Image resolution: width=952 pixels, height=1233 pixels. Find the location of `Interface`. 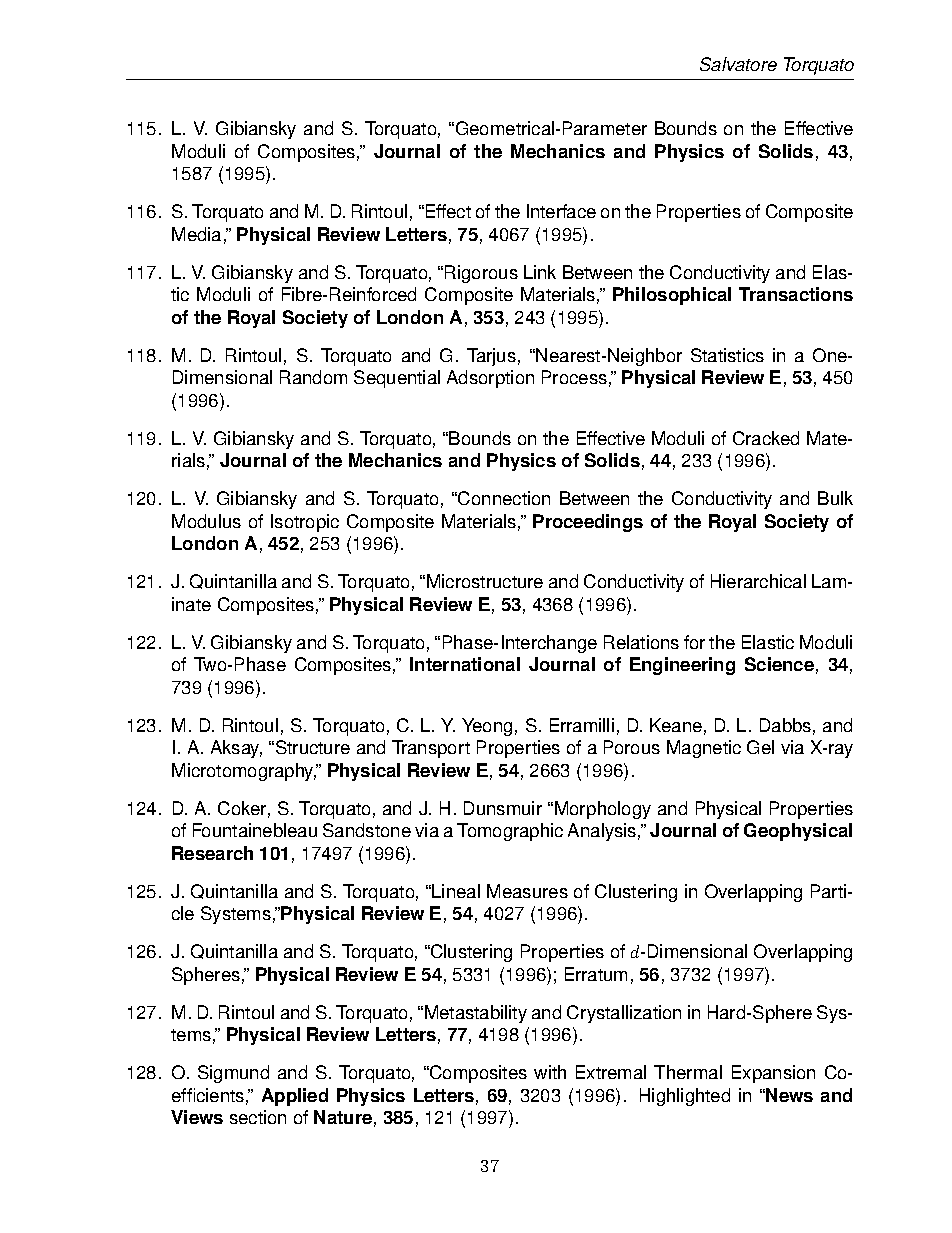

Interface is located at coordinates (561, 211).
